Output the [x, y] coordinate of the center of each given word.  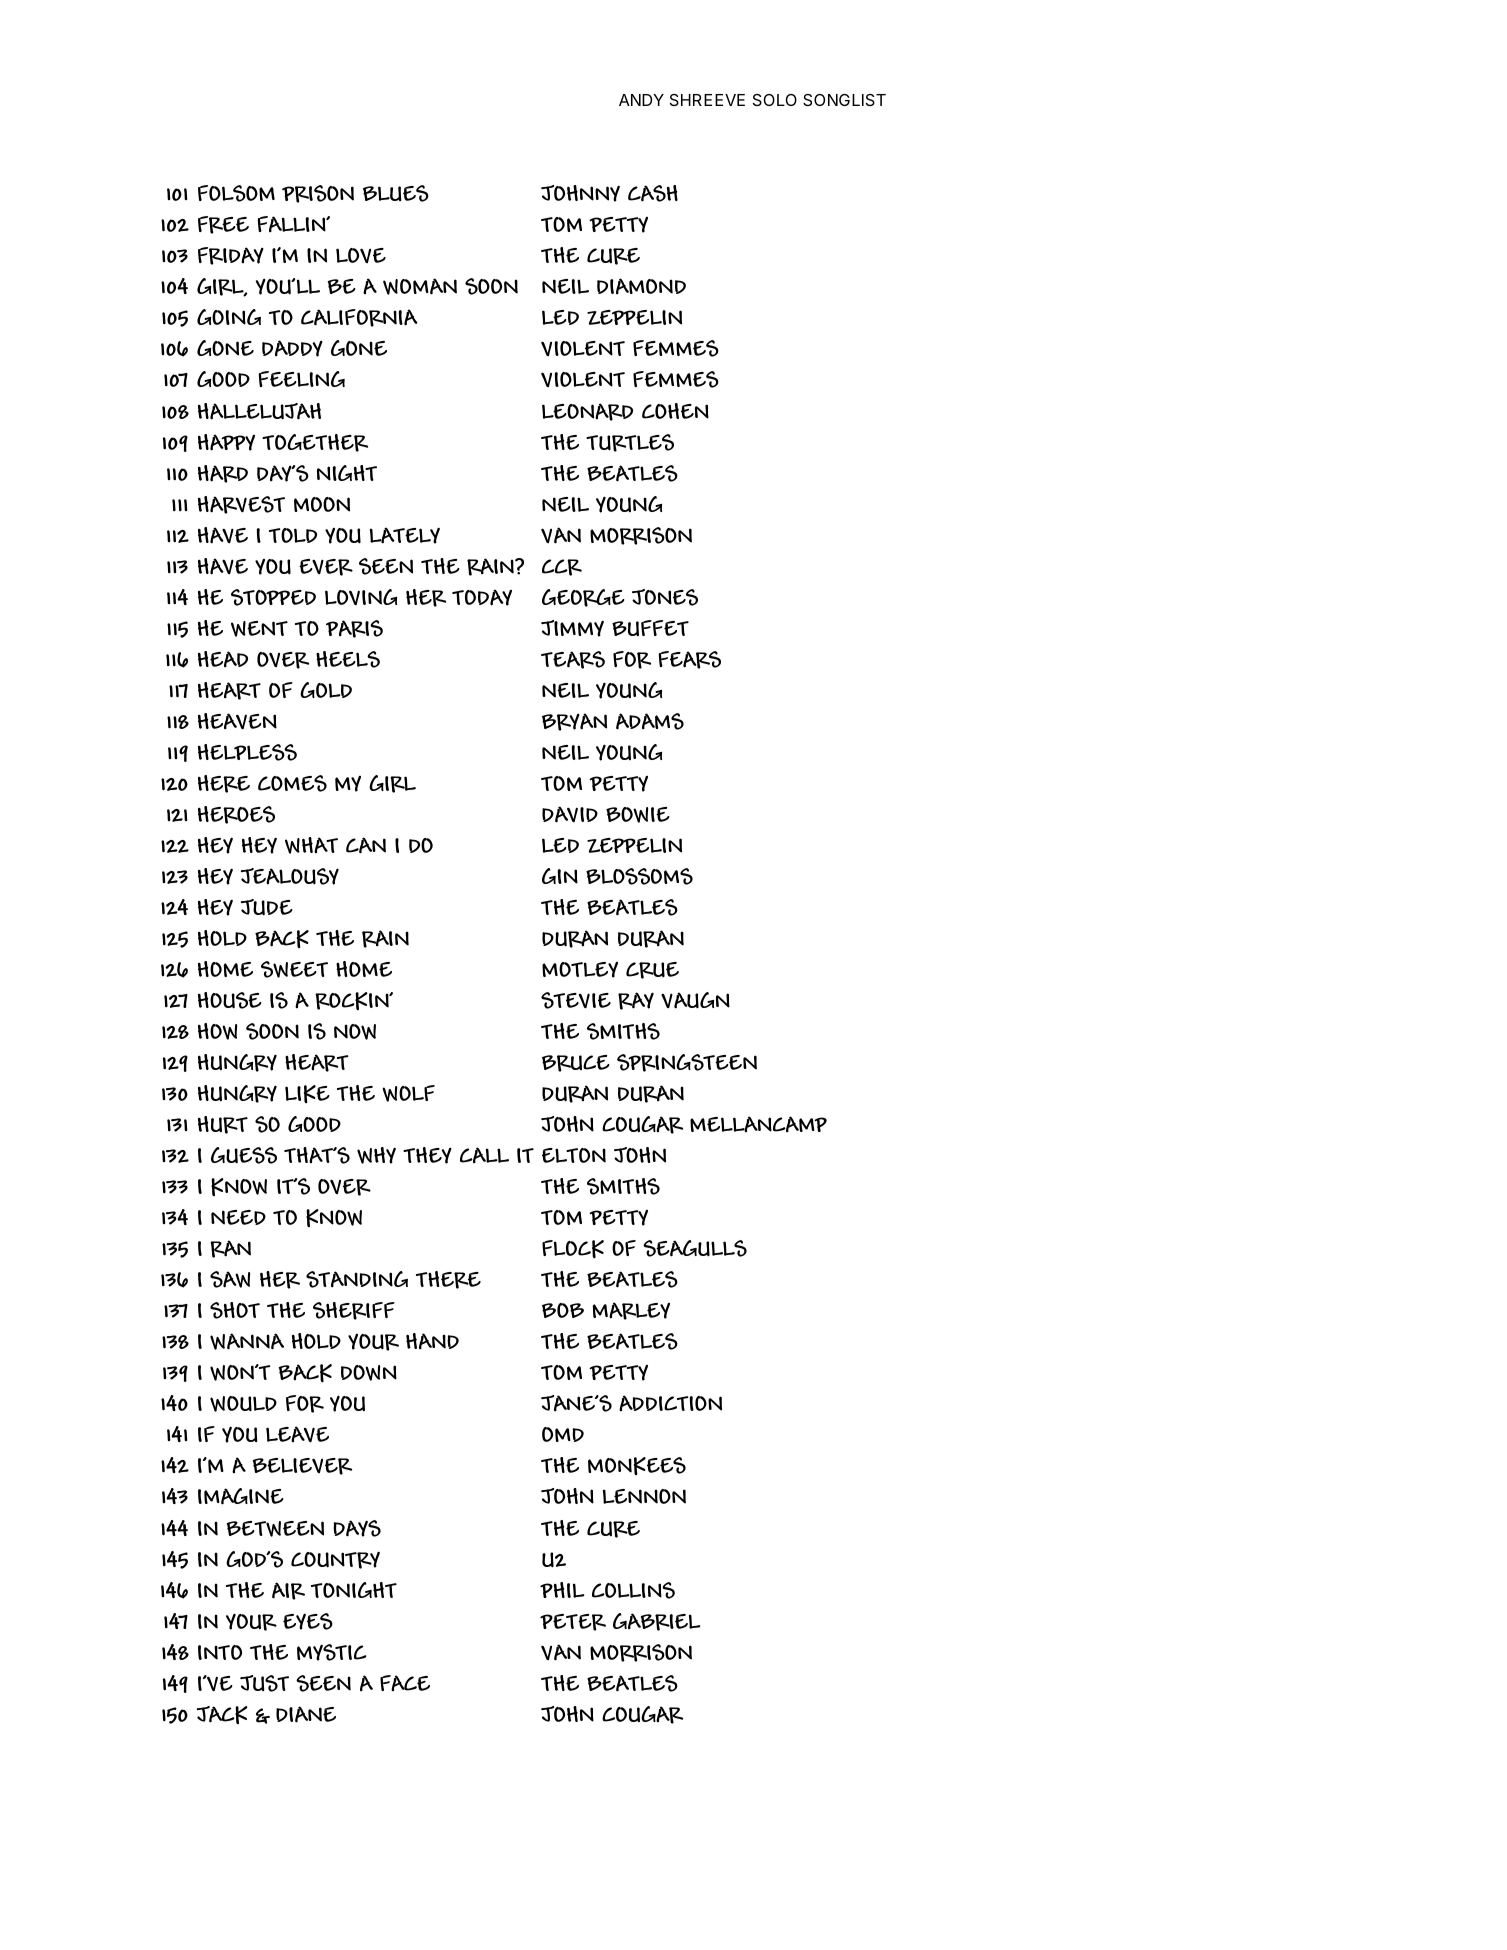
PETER [573, 1622]
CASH [653, 193]
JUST [264, 1683]
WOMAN [420, 286]
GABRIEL [656, 1622]
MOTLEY [580, 970]
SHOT [235, 1310]
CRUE [652, 970]
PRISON [318, 194]
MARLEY [631, 1311]
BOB [563, 1310]
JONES [665, 597]
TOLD [293, 535]
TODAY [482, 597]
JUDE [267, 907]
